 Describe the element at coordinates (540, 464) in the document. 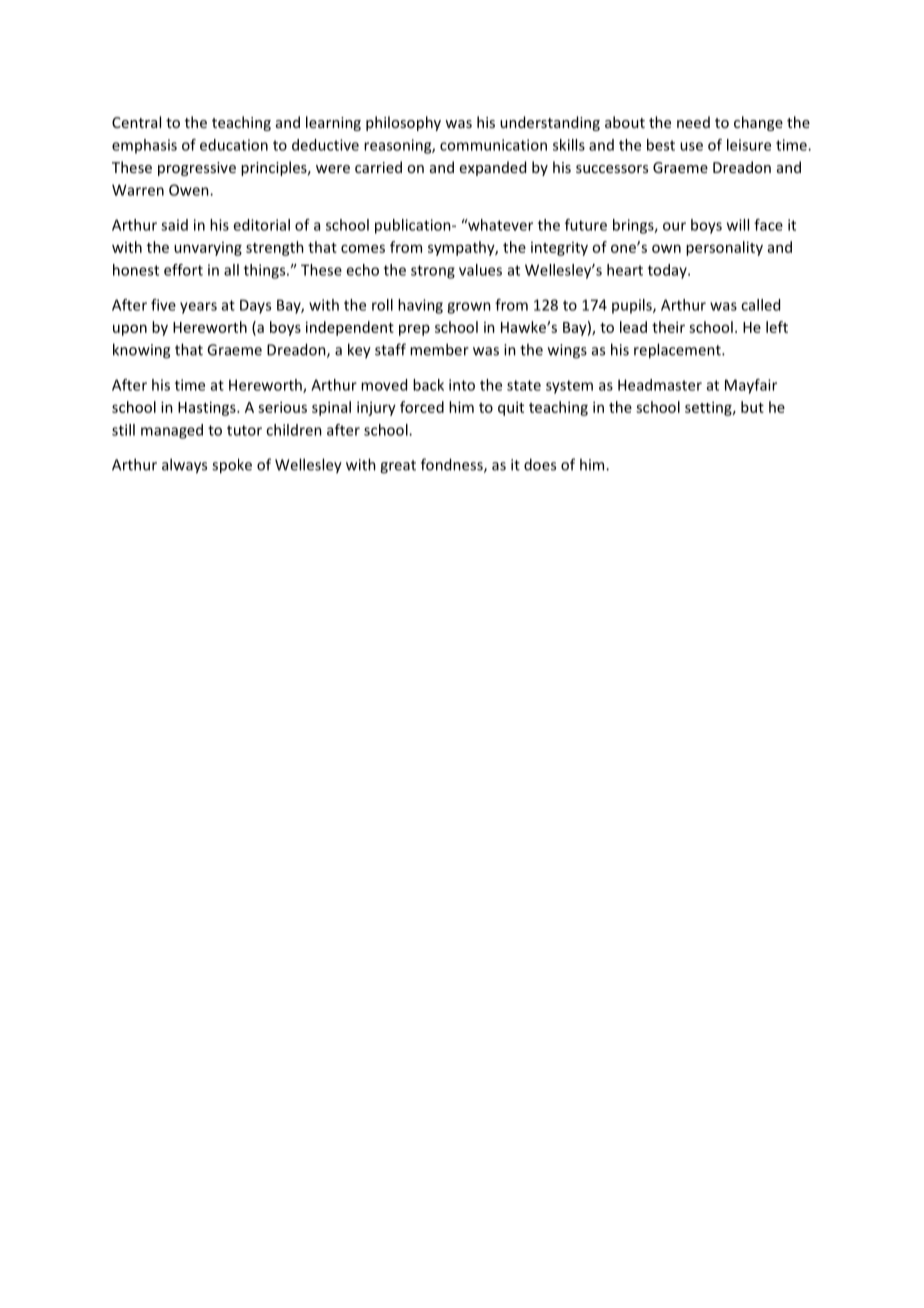

I see `does` at that location.
